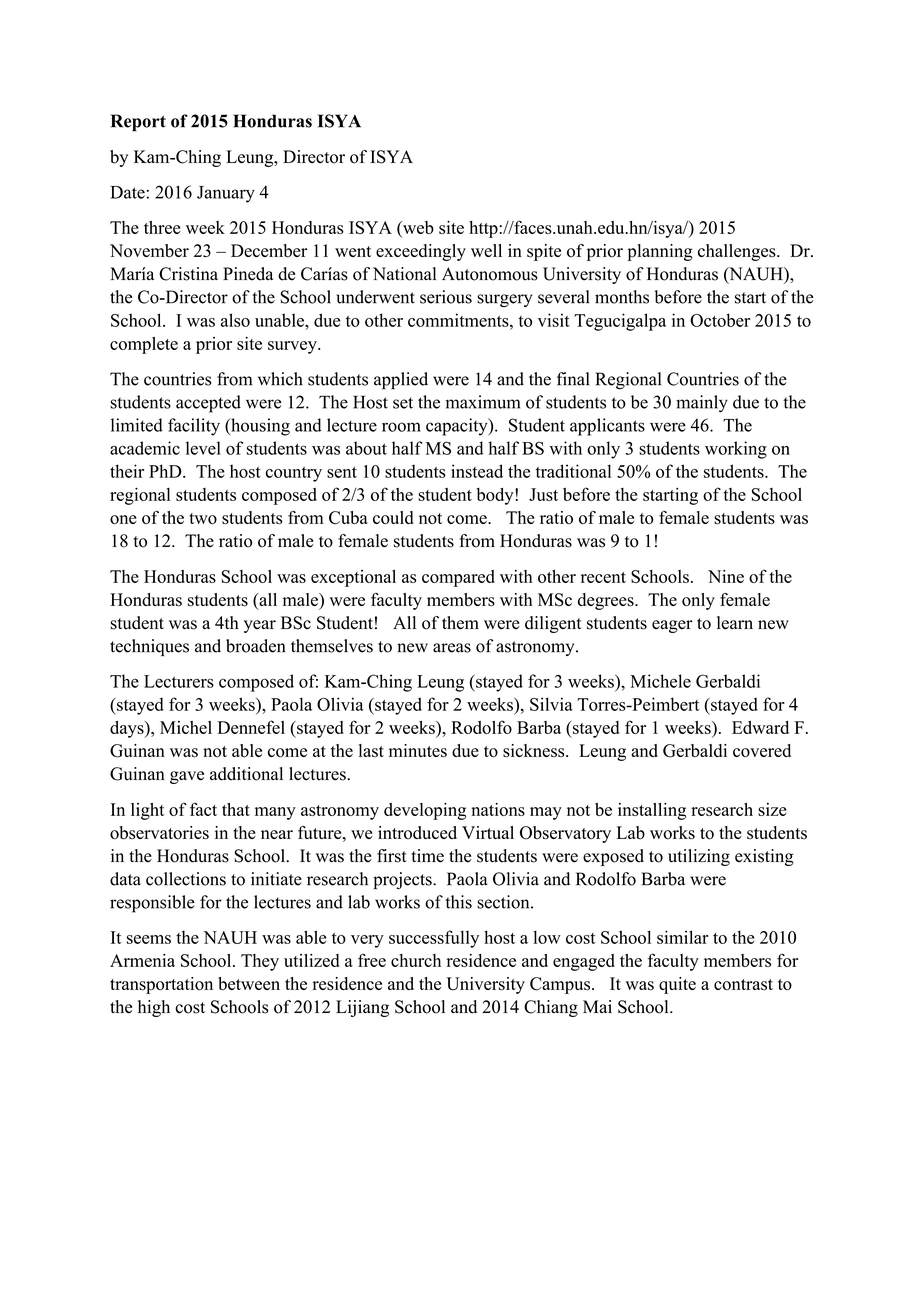 Image resolution: width=924 pixels, height=1308 pixels. Describe the element at coordinates (203, 518) in the document. I see `two` at that location.
